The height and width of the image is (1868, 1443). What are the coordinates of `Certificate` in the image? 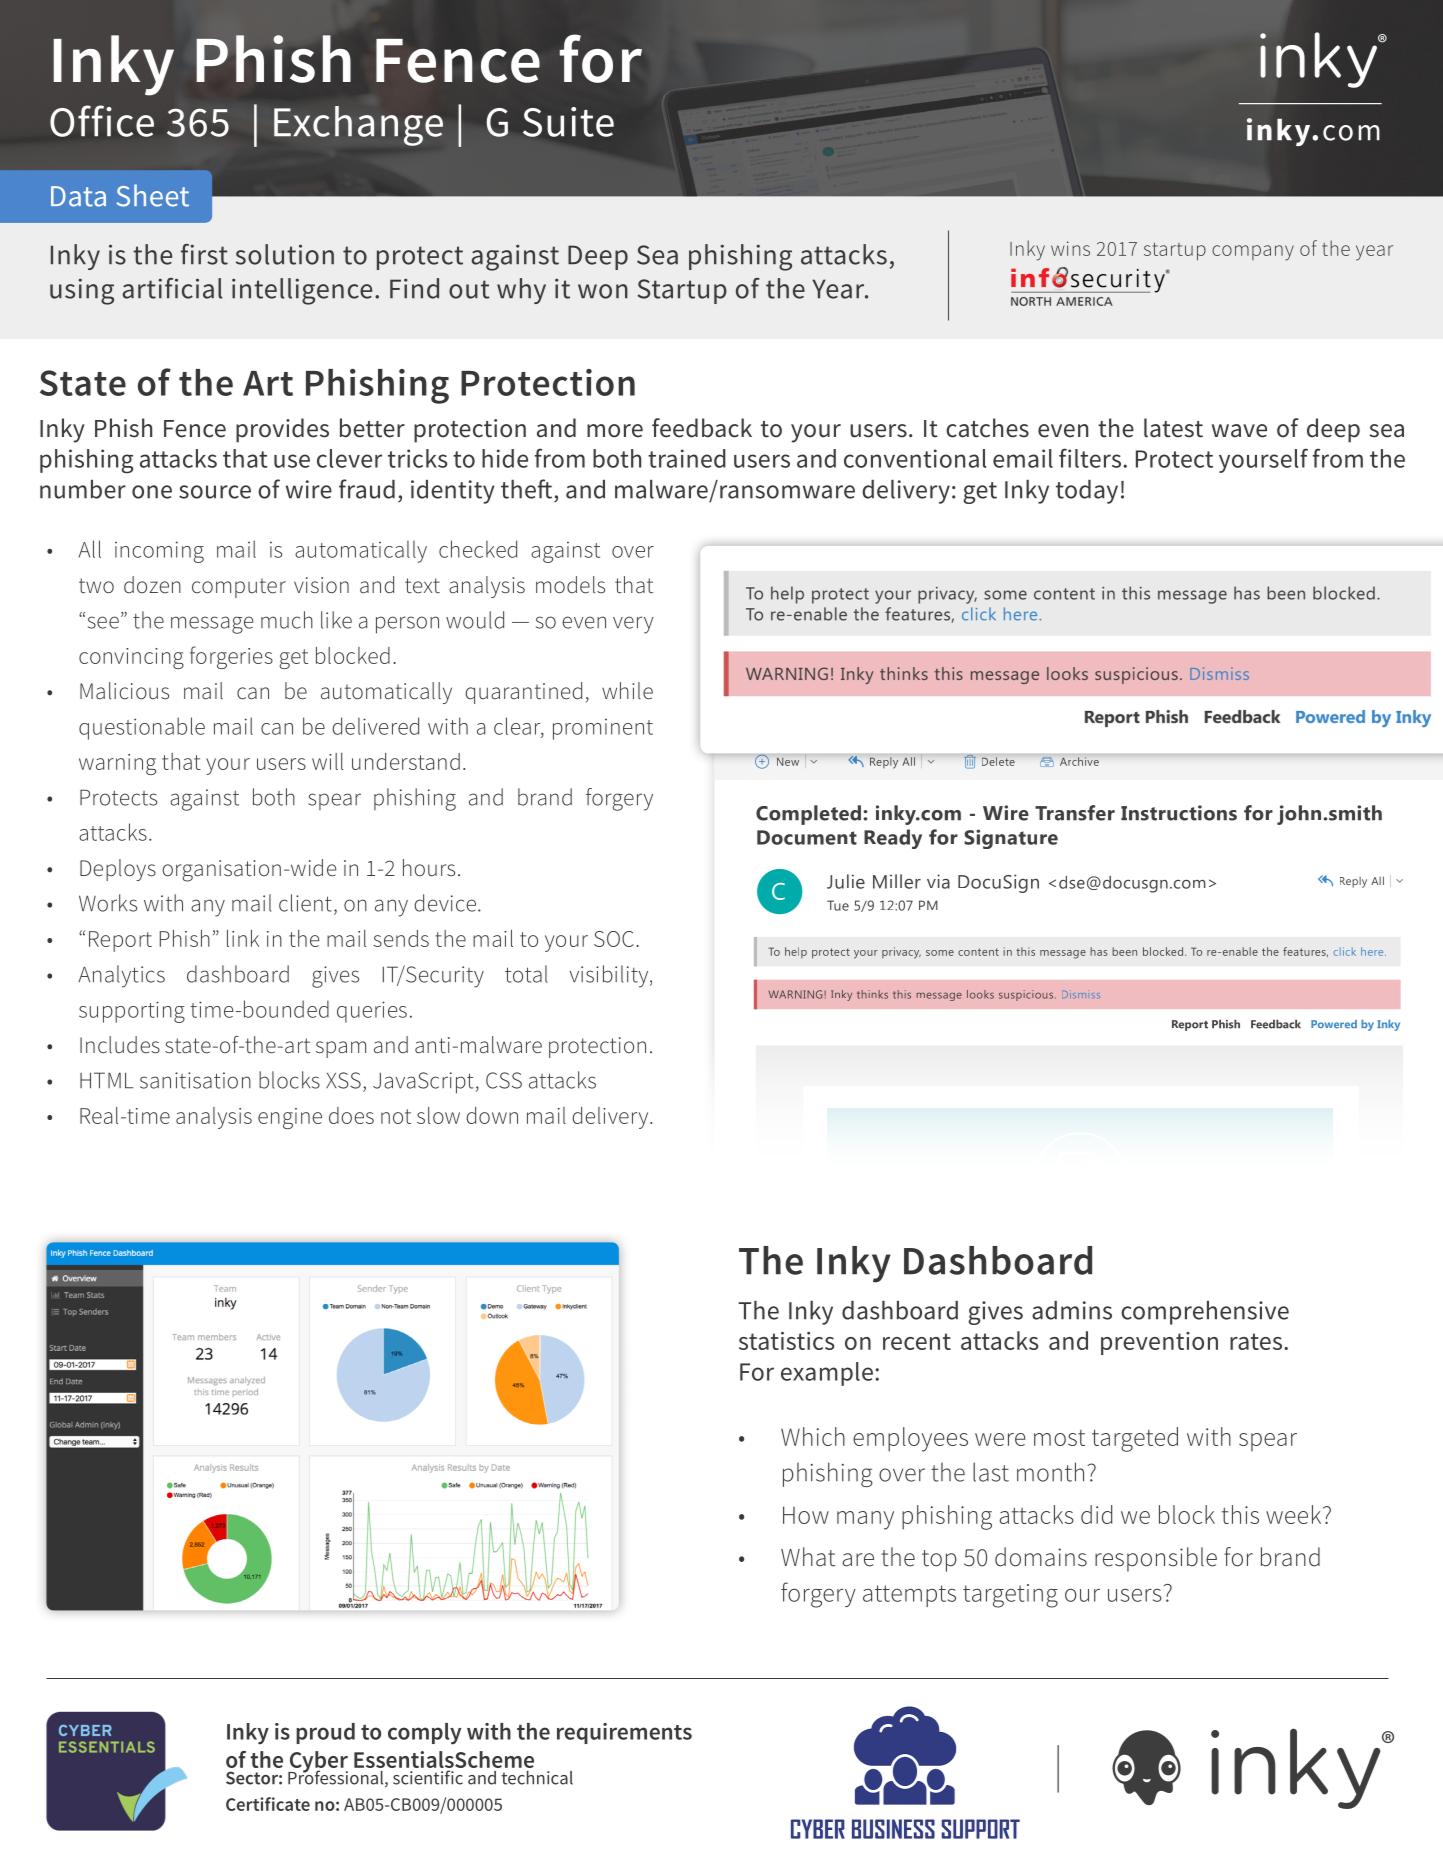 It's located at (268, 1804).
